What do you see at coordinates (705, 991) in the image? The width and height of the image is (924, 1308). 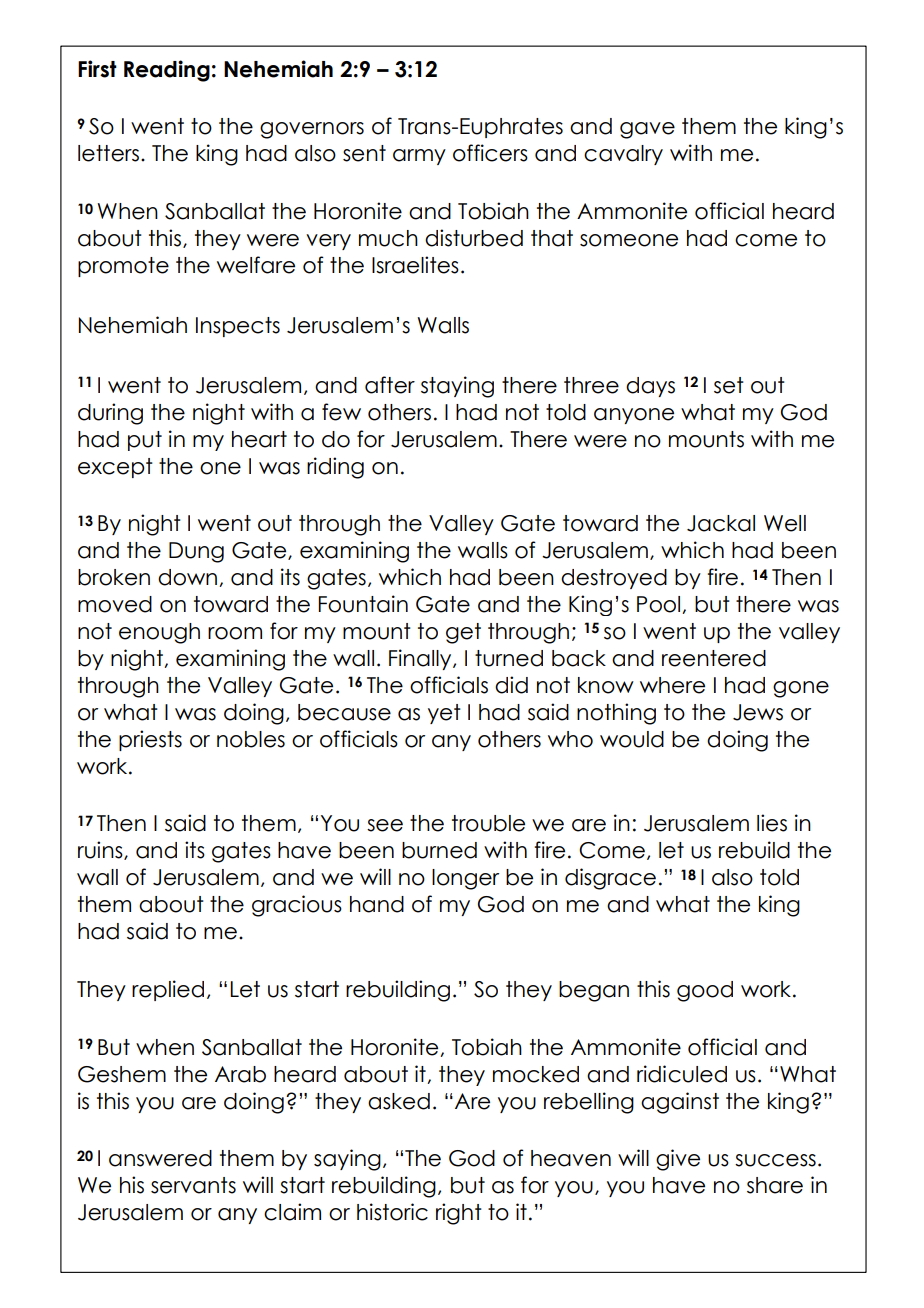 I see `good` at bounding box center [705, 991].
